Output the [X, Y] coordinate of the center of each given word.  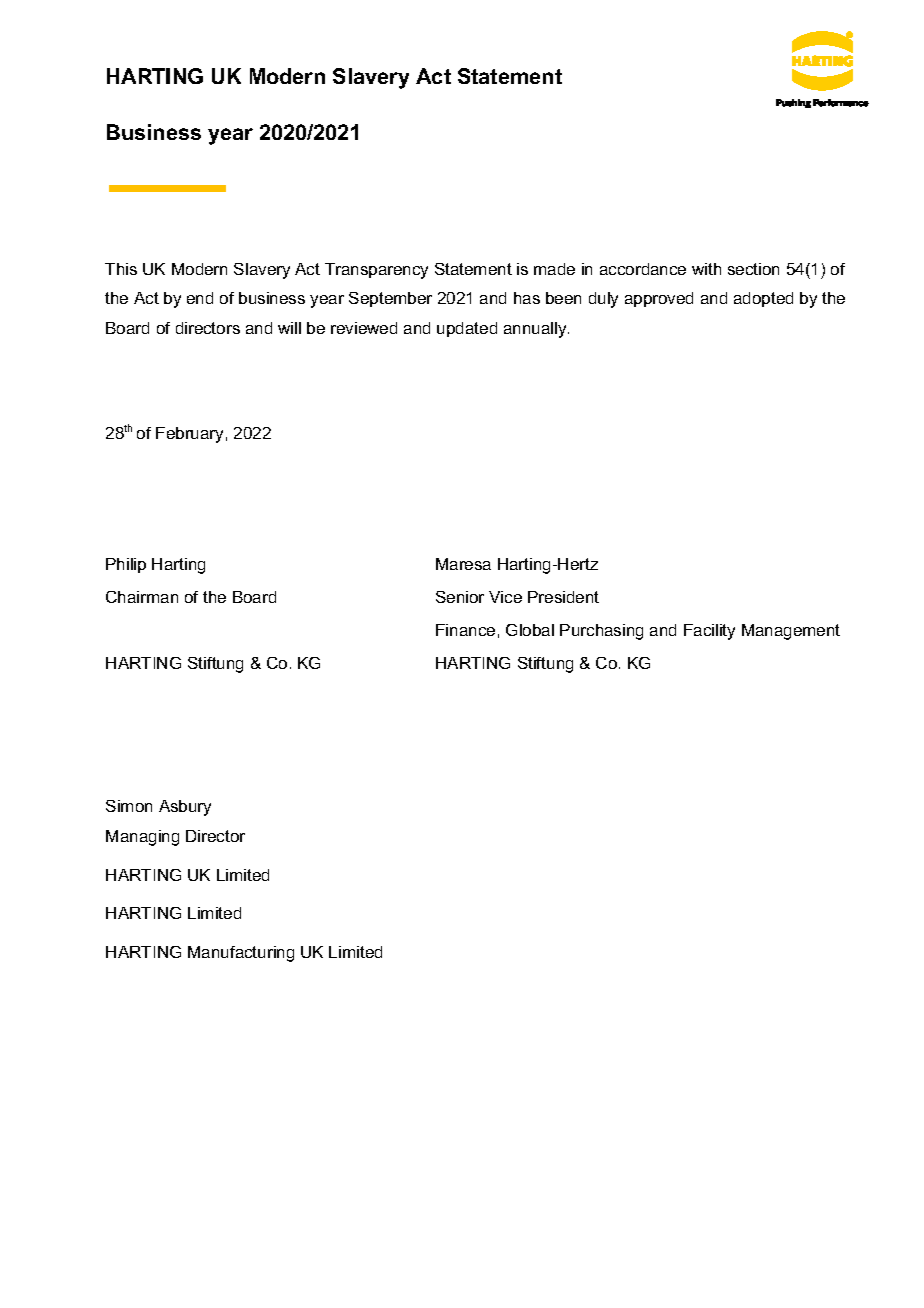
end [200, 298]
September [390, 299]
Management [791, 632]
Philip [126, 565]
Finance [465, 630]
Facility [709, 632]
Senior [460, 597]
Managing [142, 838]
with [706, 269]
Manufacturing [241, 954]
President [563, 597]
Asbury [185, 808]
